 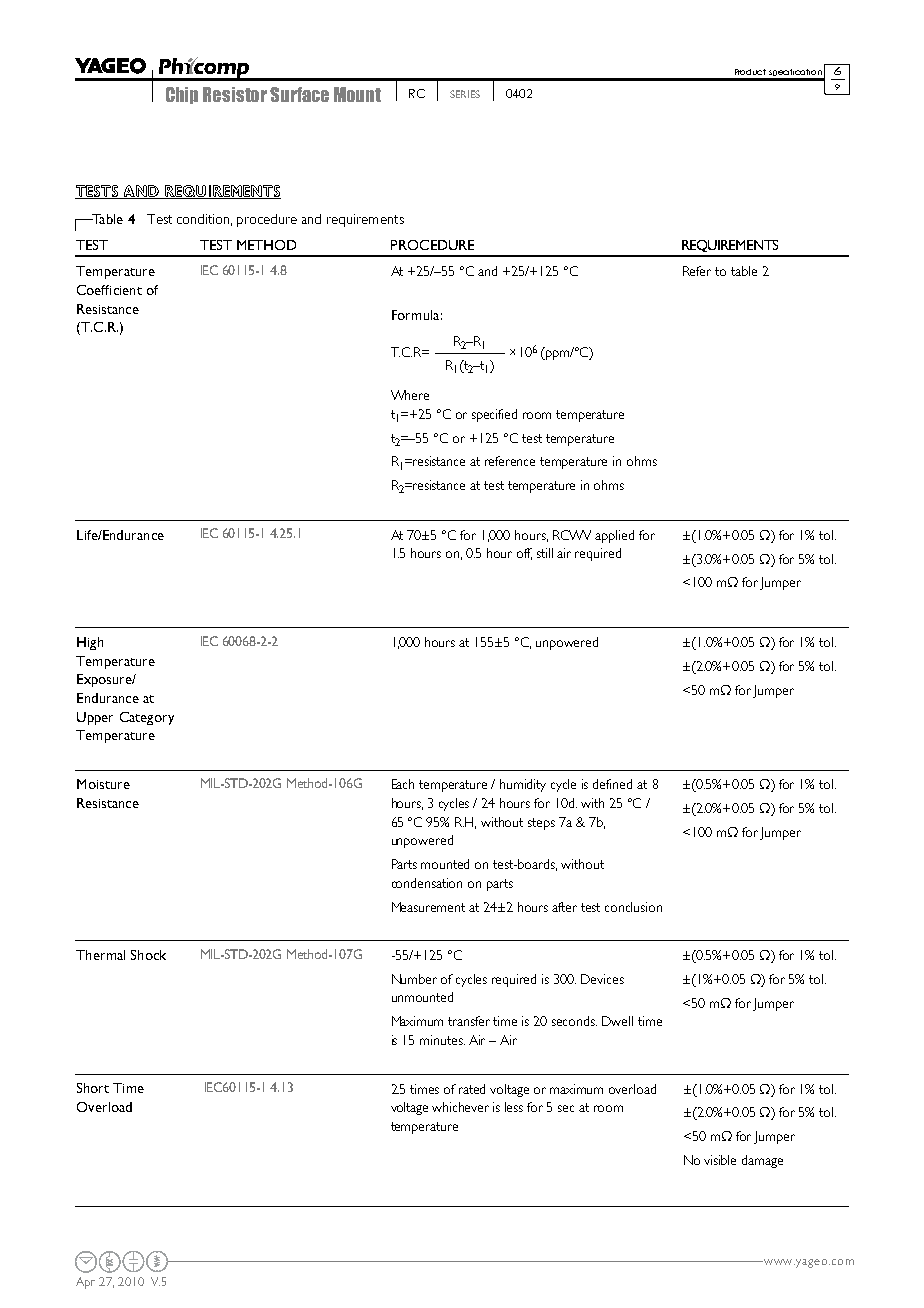 What do you see at coordinates (85, 1283) in the page?
I see `Apr` at bounding box center [85, 1283].
